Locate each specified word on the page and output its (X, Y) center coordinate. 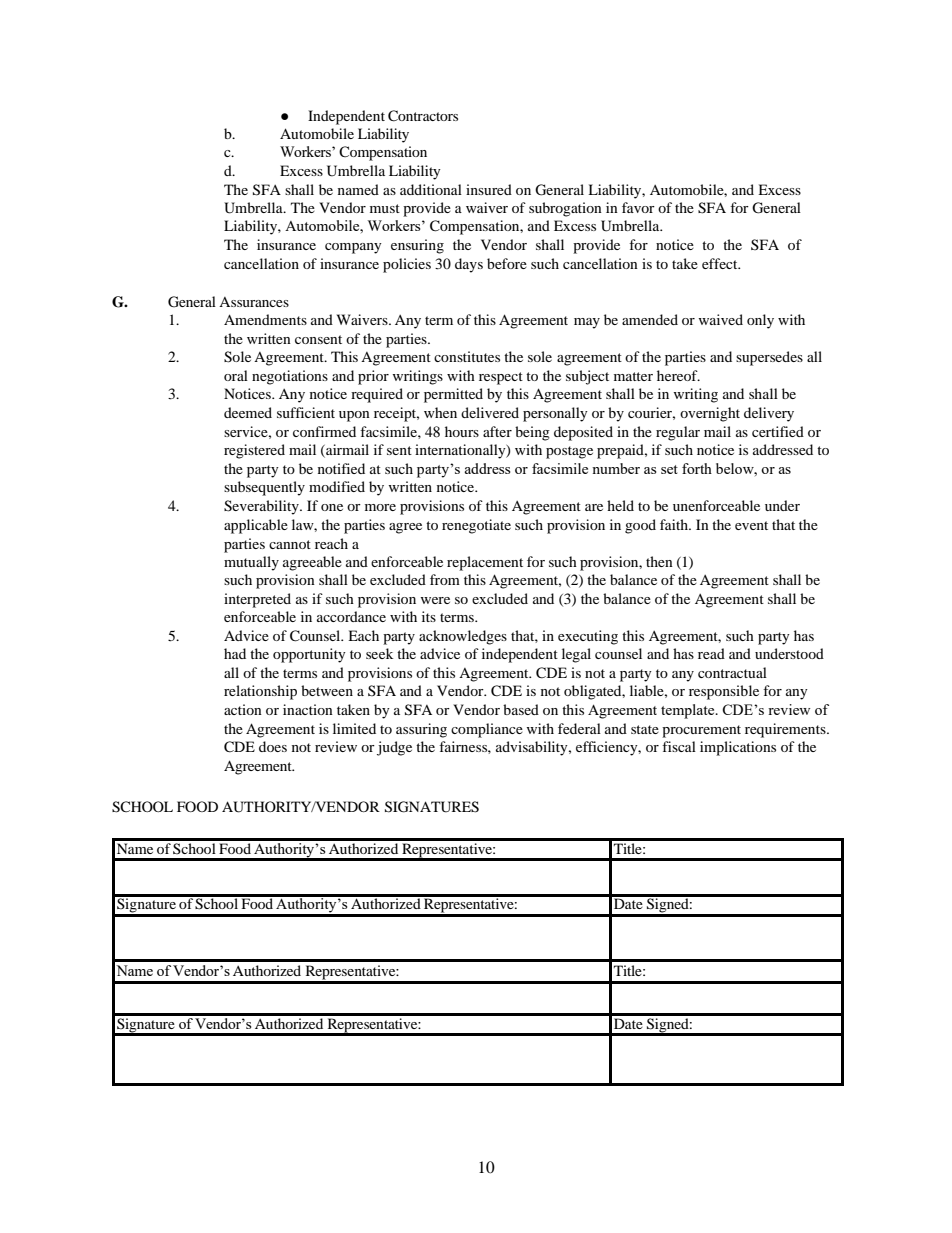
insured (489, 189)
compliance (487, 730)
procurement (701, 731)
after (497, 431)
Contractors (423, 116)
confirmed (324, 431)
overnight (710, 414)
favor (638, 207)
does (273, 746)
